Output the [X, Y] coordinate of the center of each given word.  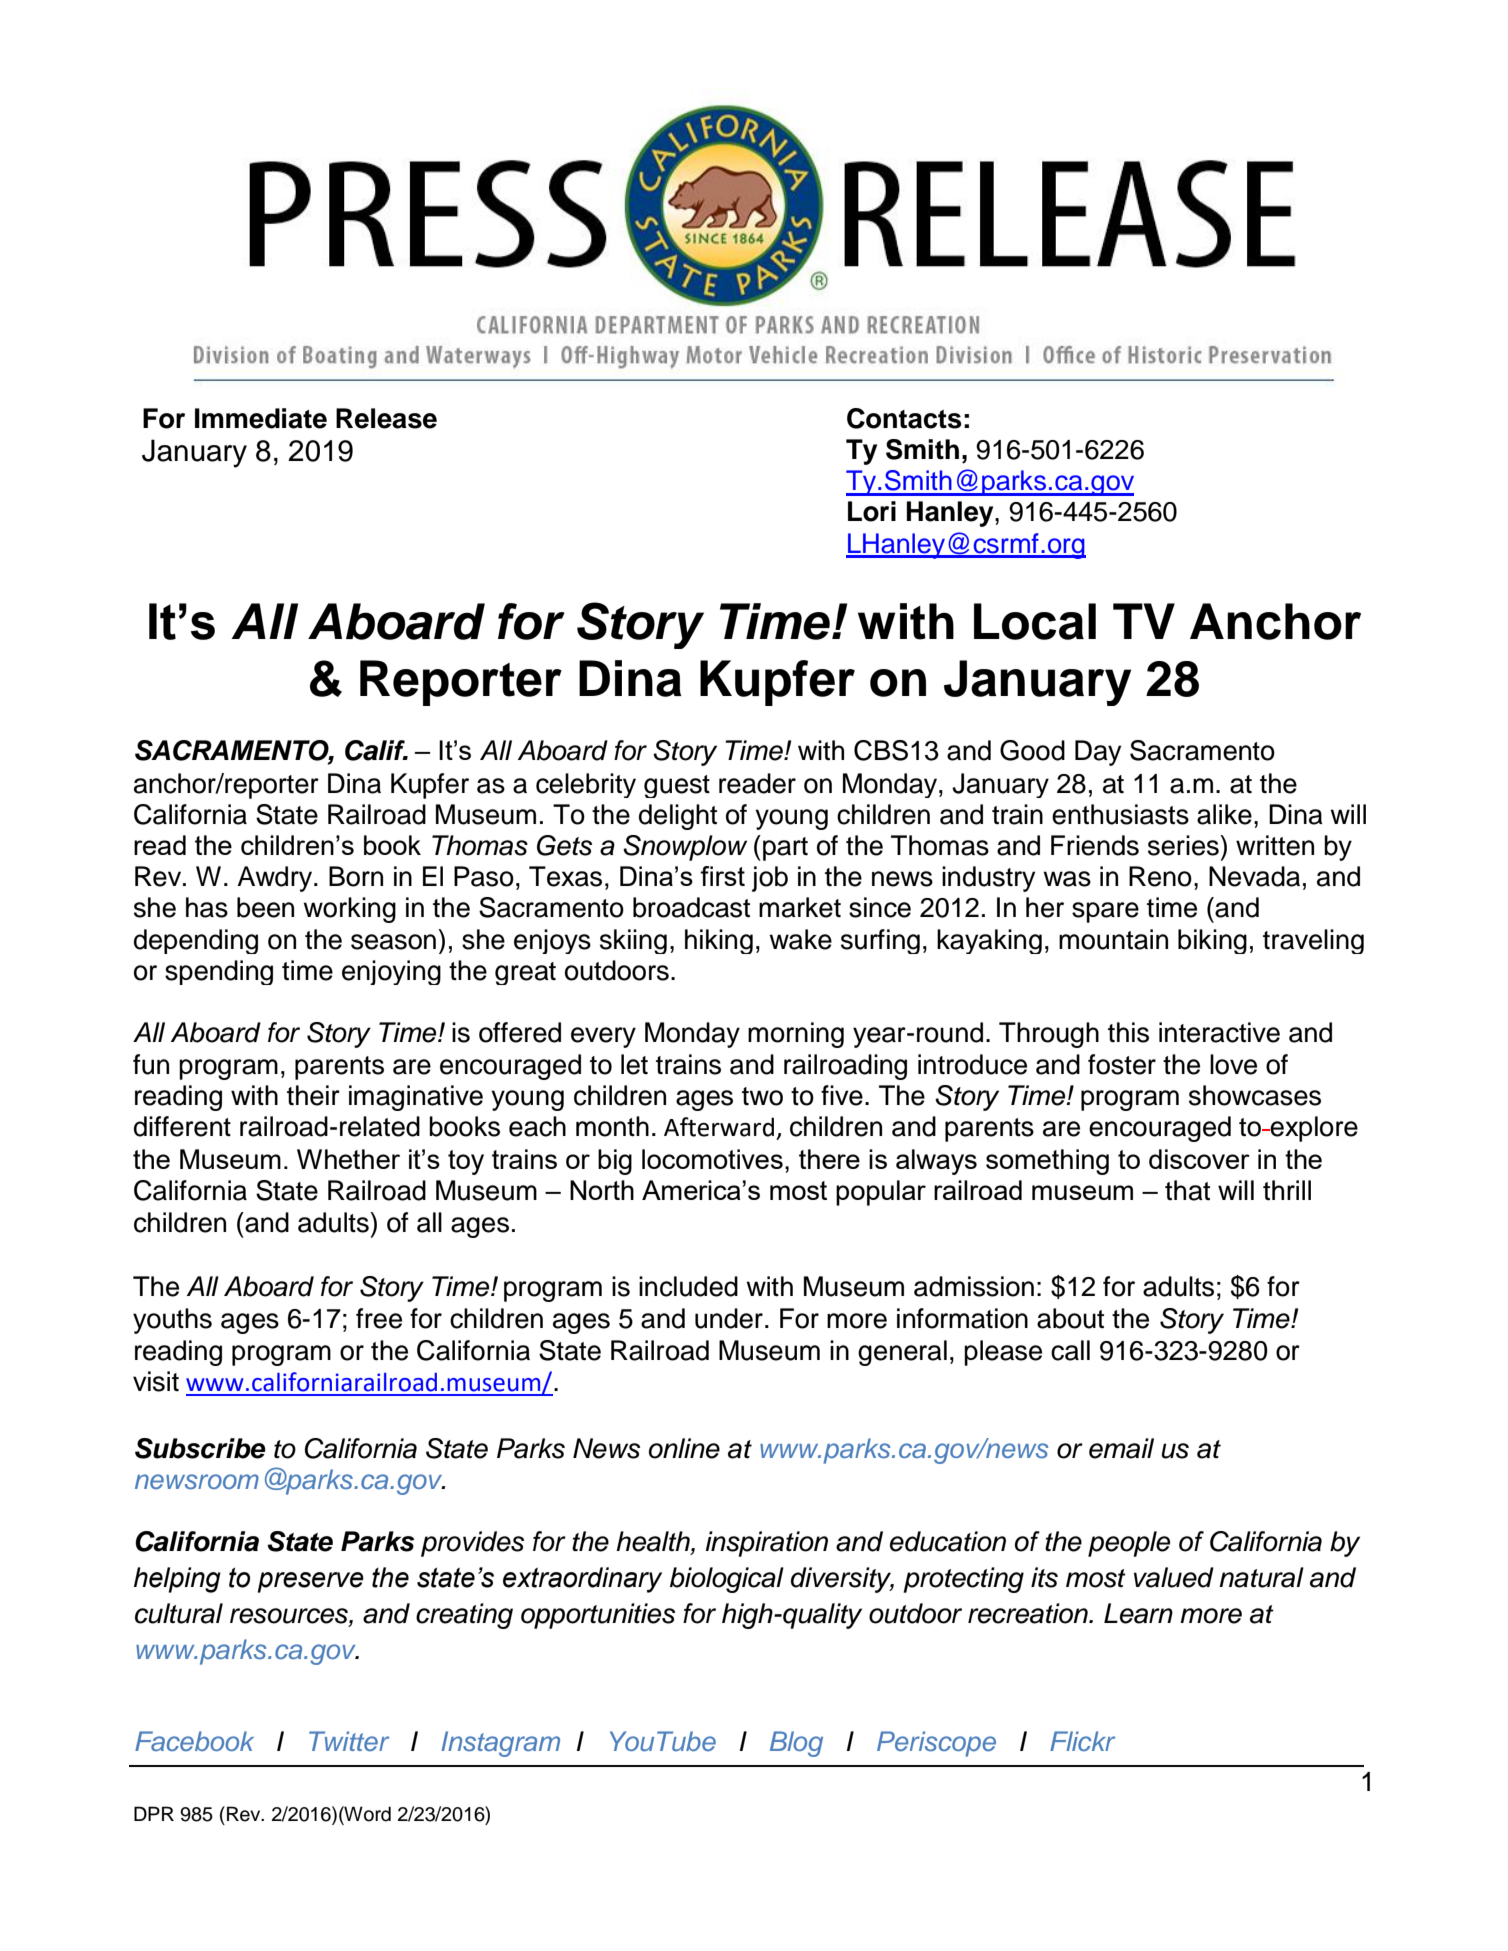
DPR [154, 1813]
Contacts [904, 418]
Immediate [261, 418]
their [313, 1095]
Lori [872, 511]
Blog [796, 1744]
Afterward [719, 1127]
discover [1199, 1159]
